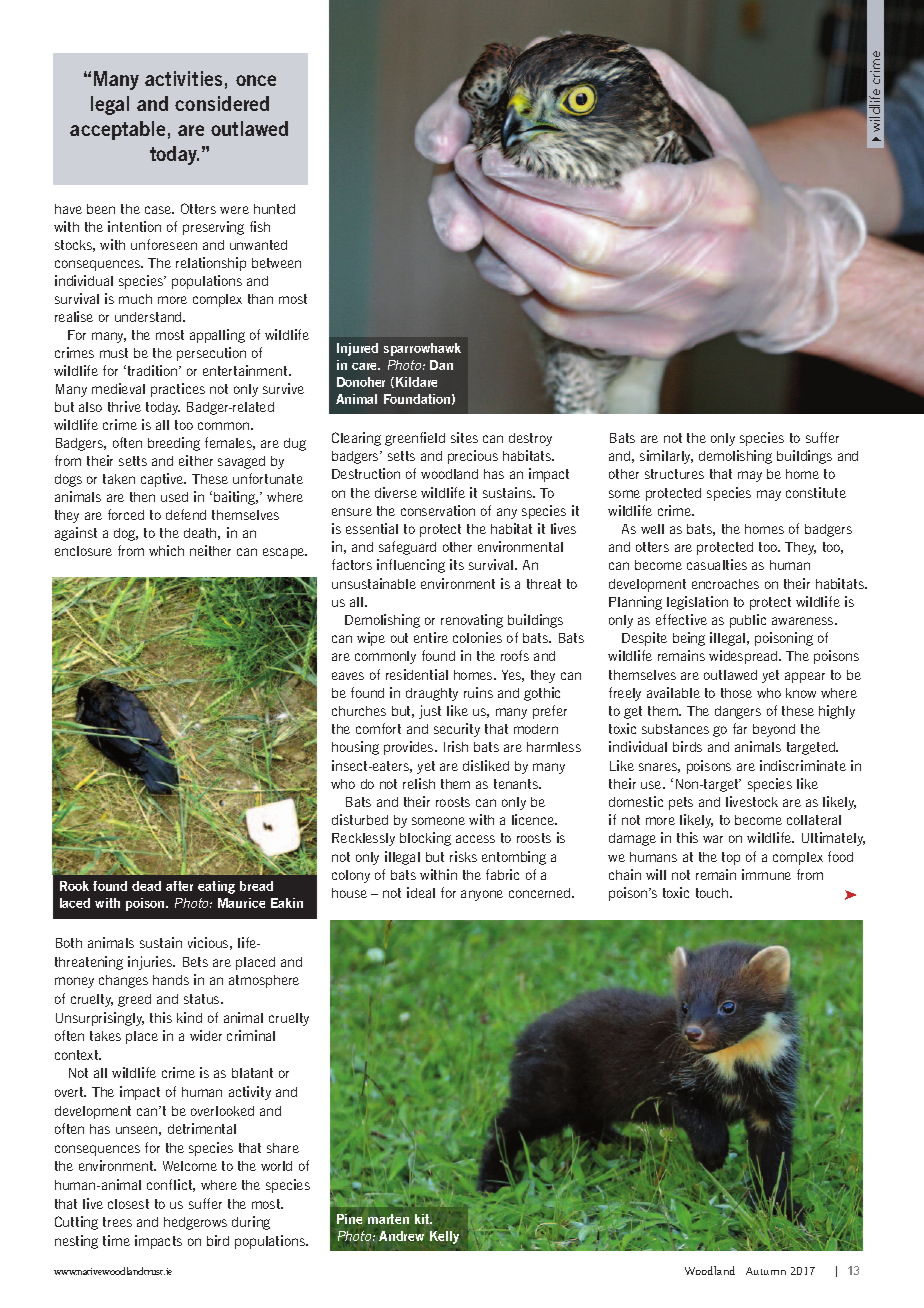  I want to click on Autumn, so click(766, 1271).
